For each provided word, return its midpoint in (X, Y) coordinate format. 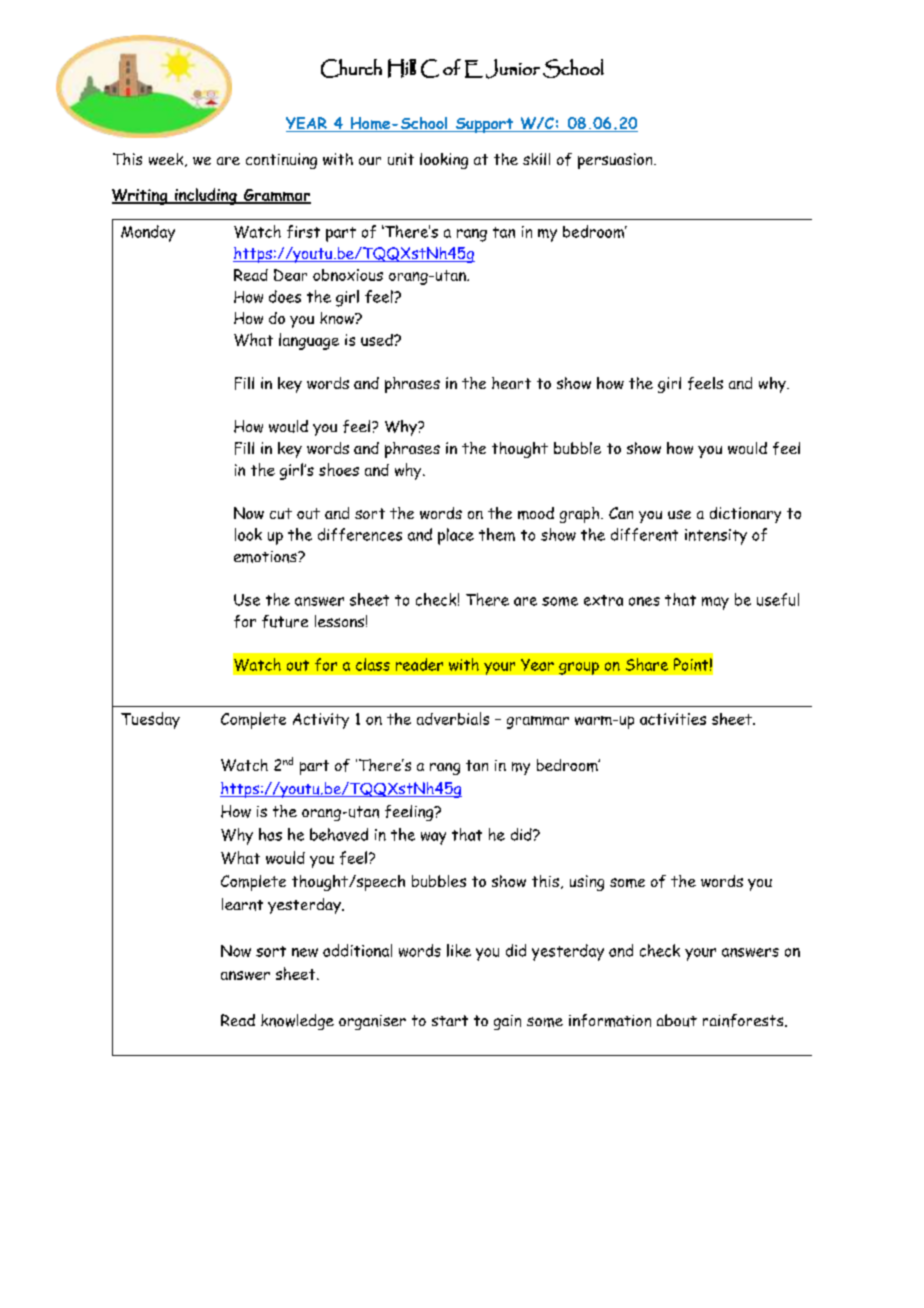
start (450, 1020)
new (305, 952)
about (677, 1020)
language (309, 341)
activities (673, 719)
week (167, 160)
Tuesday (150, 720)
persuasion (616, 161)
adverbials (453, 718)
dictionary (745, 515)
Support (484, 125)
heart (511, 383)
